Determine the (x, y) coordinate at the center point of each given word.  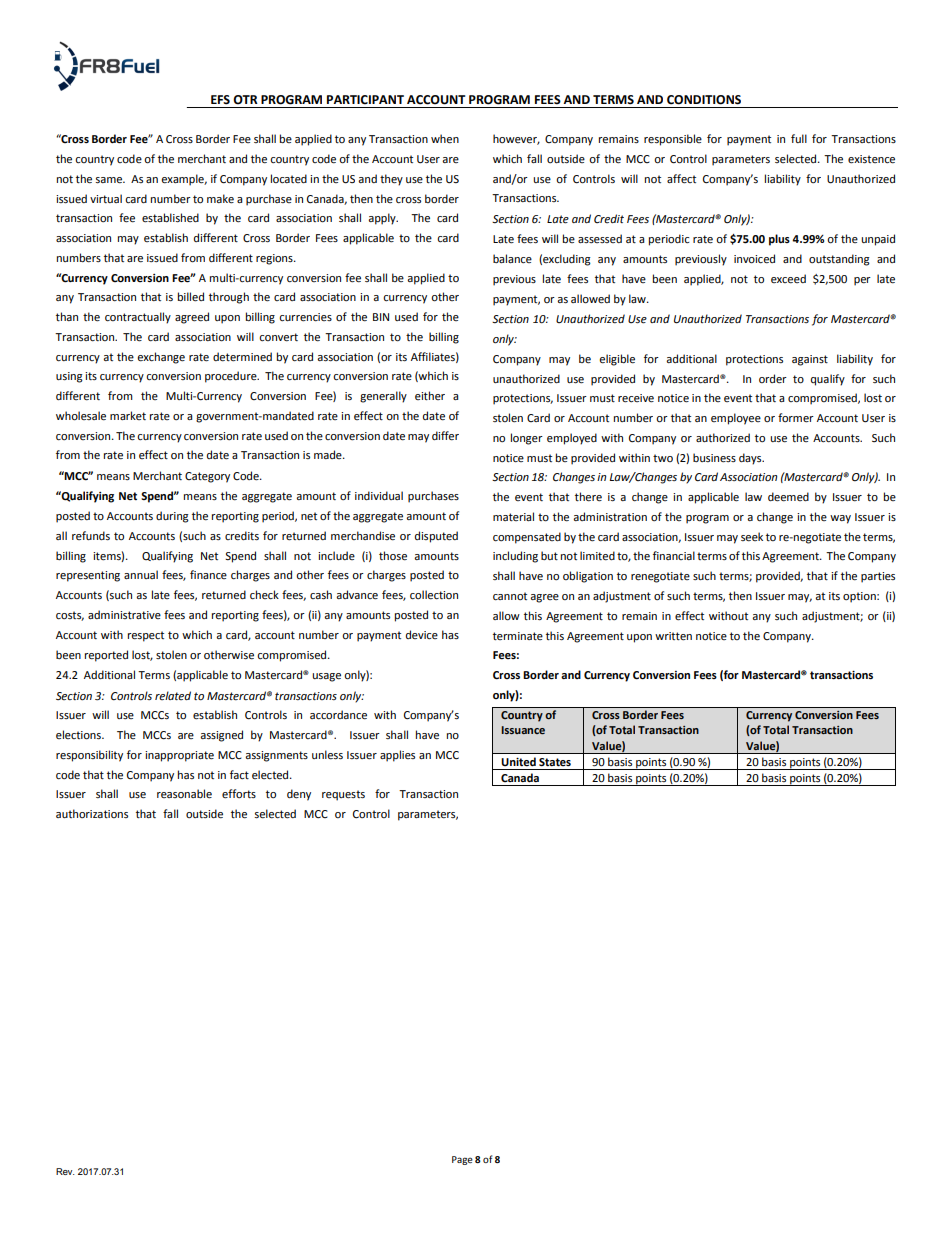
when (445, 139)
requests (343, 795)
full (799, 138)
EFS (220, 100)
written (673, 636)
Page (462, 1160)
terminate (518, 636)
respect (146, 636)
